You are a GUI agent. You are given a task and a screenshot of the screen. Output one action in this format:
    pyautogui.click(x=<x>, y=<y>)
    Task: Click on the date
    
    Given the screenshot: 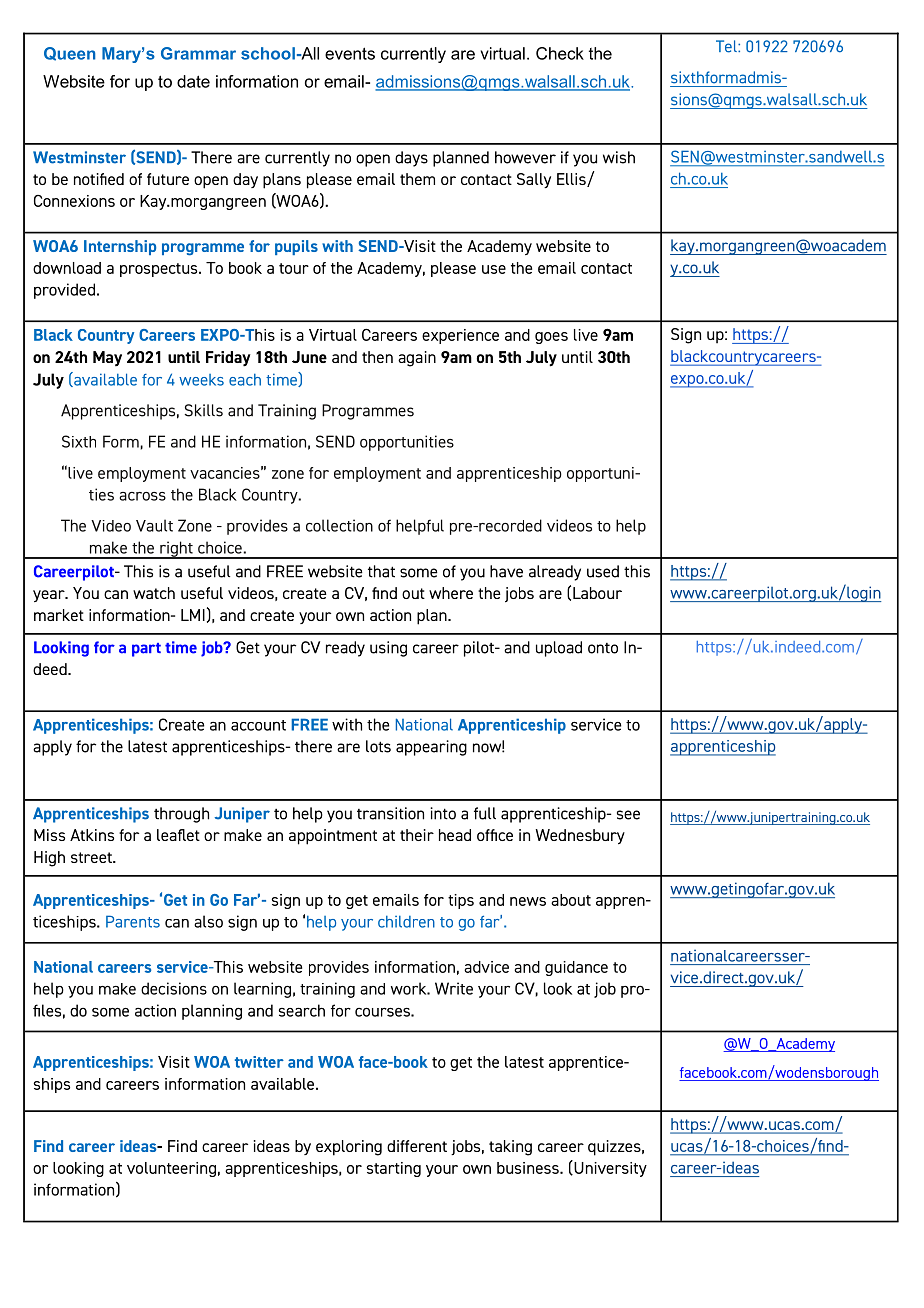 What is the action you would take?
    pyautogui.click(x=193, y=81)
